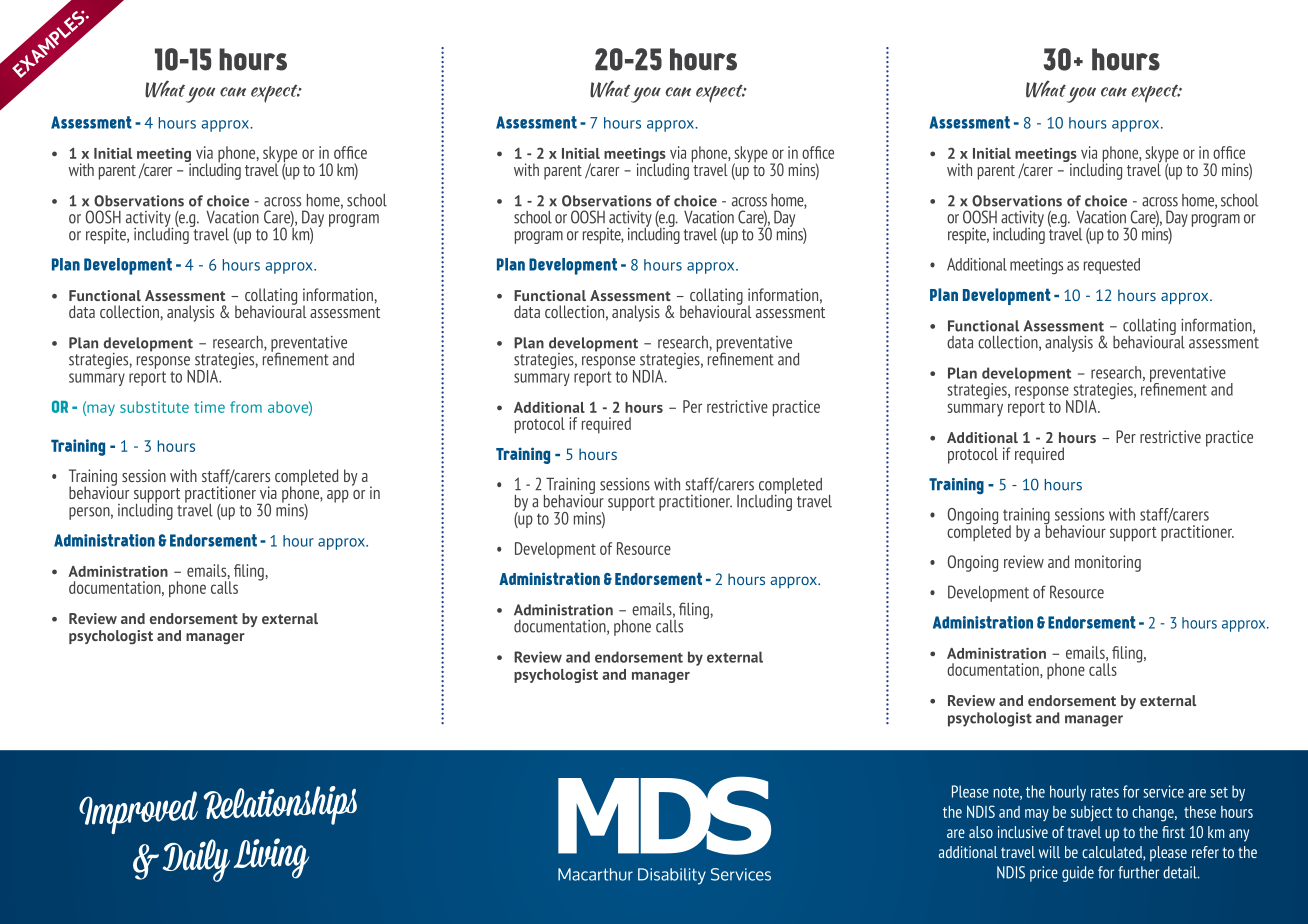 This page has height=924, width=1308. What do you see at coordinates (1112, 266) in the page?
I see `requested` at bounding box center [1112, 266].
